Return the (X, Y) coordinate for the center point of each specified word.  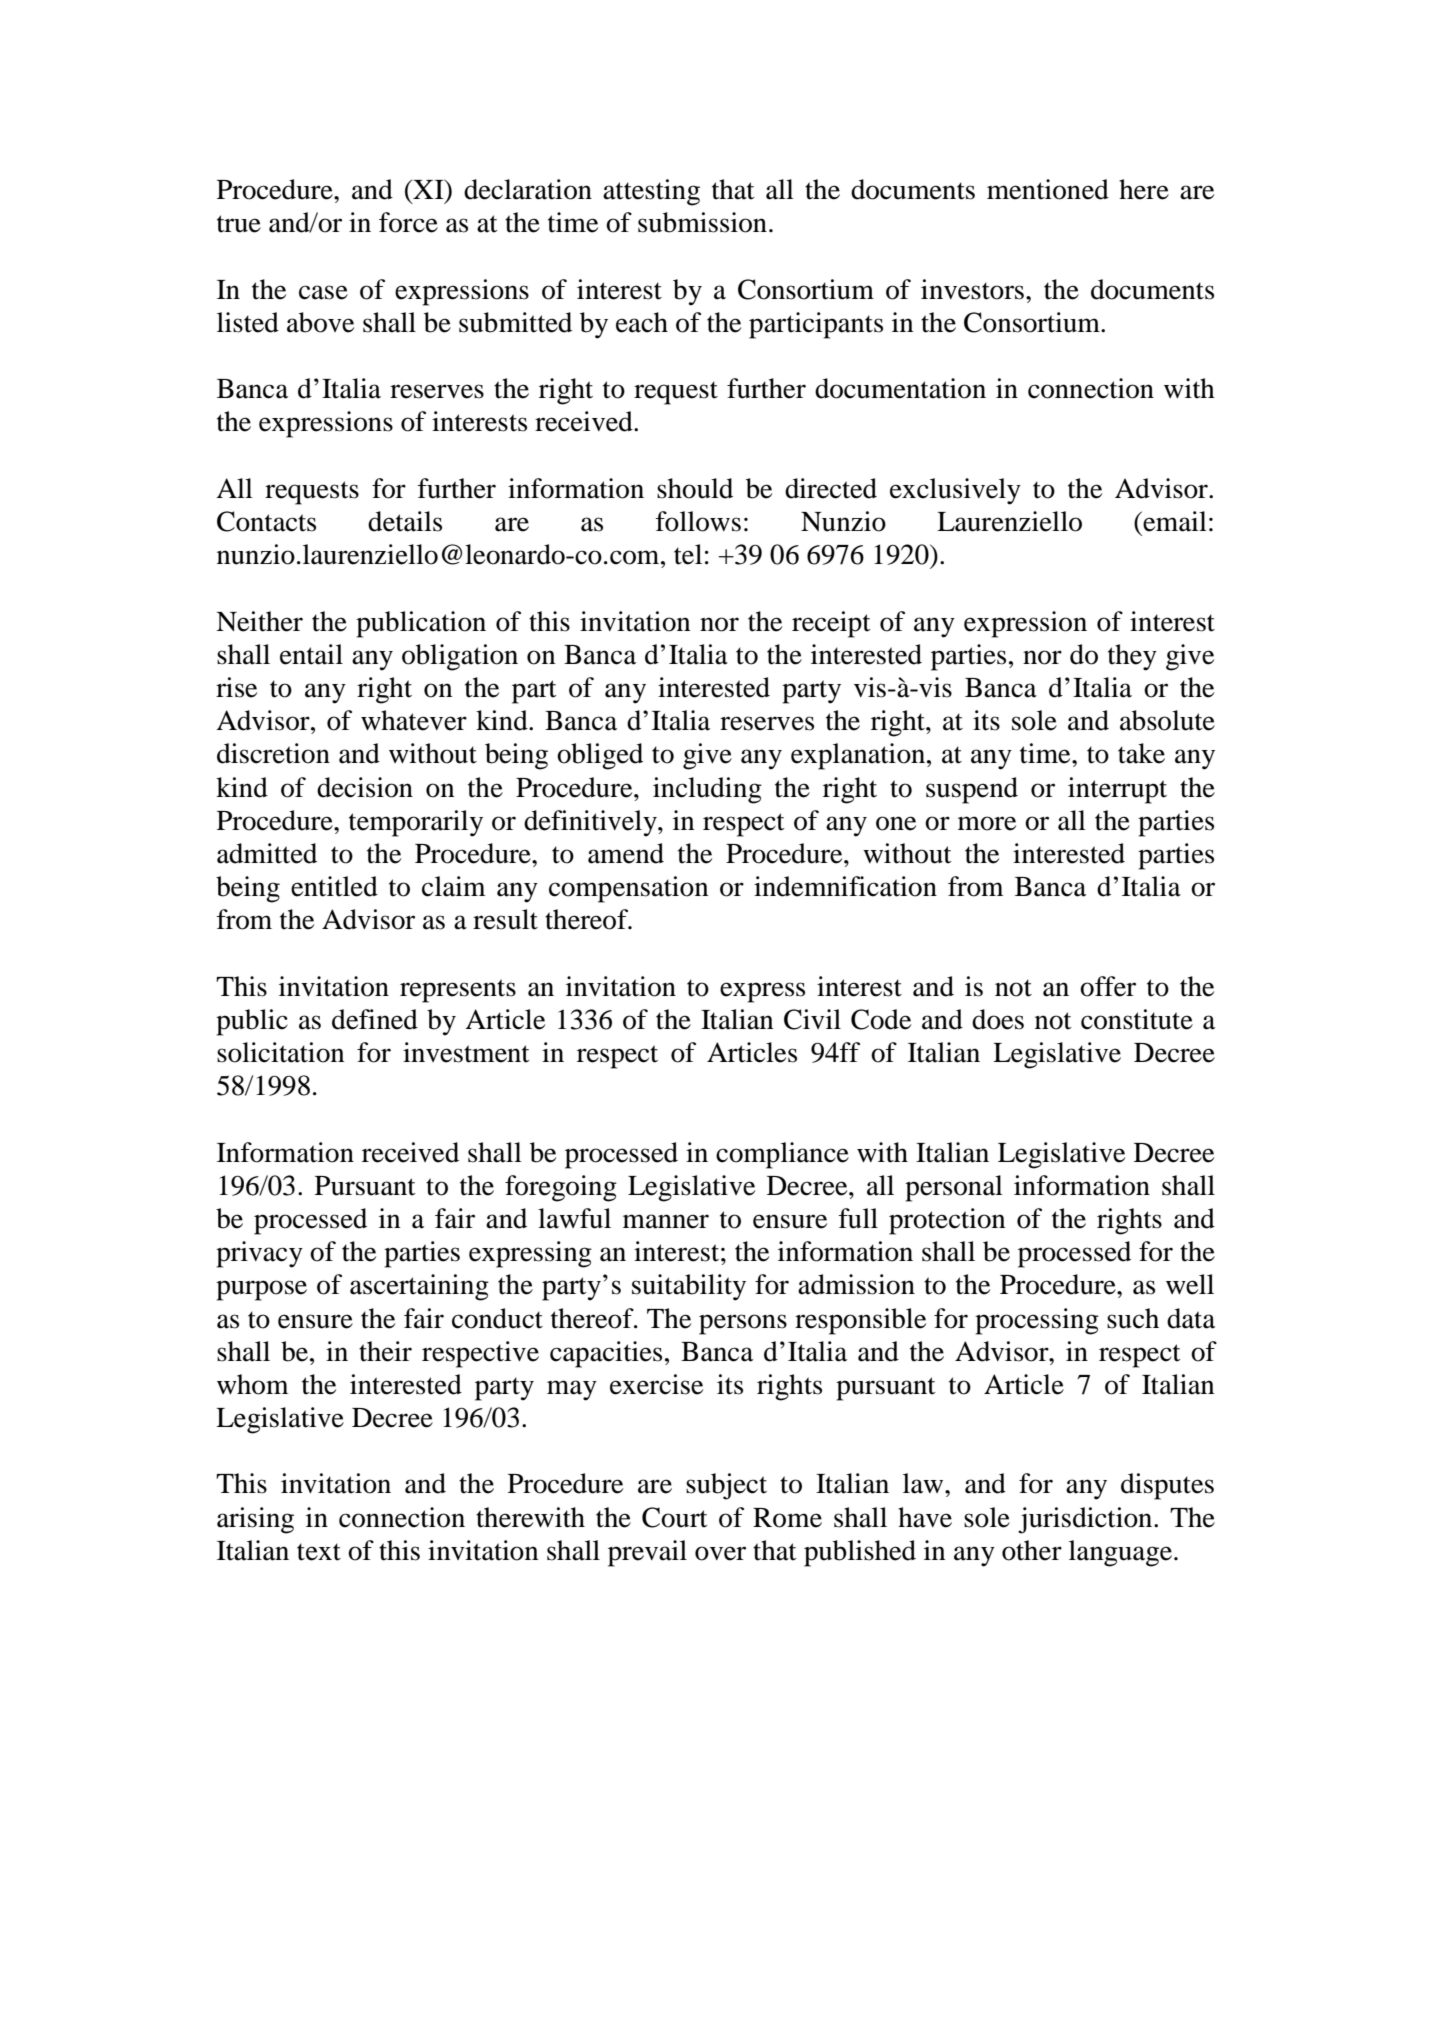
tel (688, 554)
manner (666, 1221)
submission (702, 222)
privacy (259, 1254)
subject (726, 1486)
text (319, 1552)
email (1174, 521)
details (405, 521)
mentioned (1048, 189)
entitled (334, 886)
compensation (628, 889)
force (408, 222)
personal (954, 1188)
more (987, 823)
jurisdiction (1086, 1520)
